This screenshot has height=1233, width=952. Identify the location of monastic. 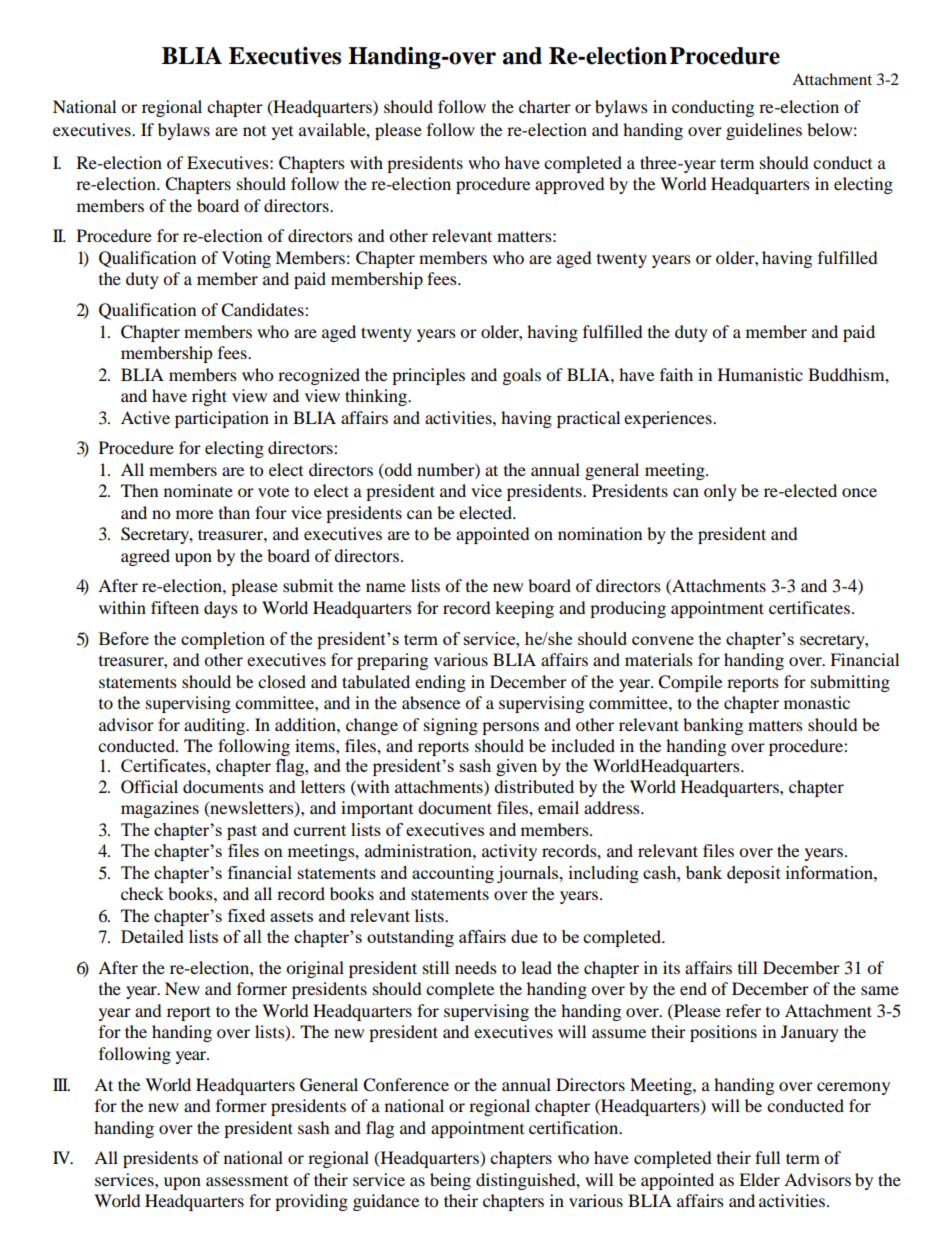
(817, 702).
